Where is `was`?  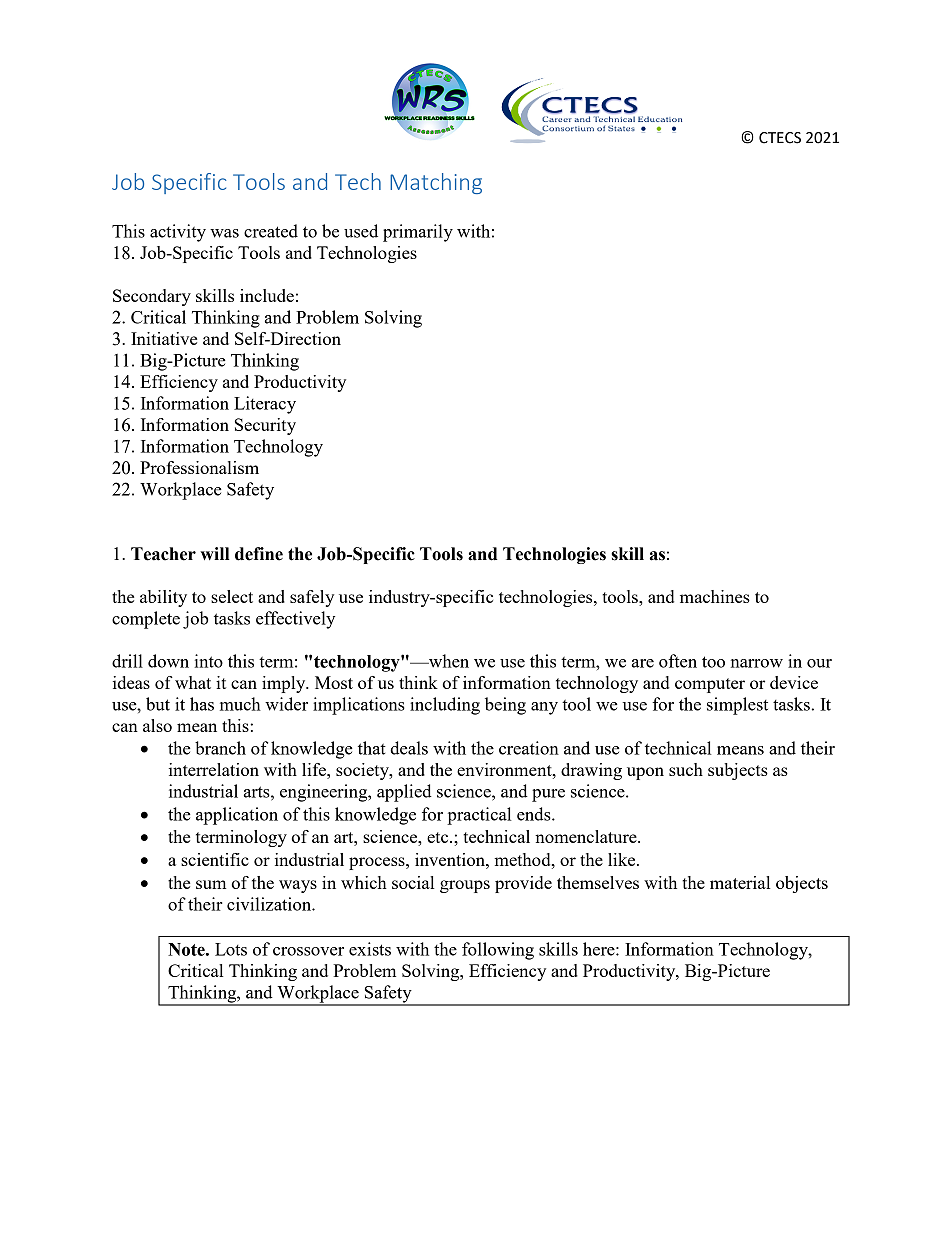 was is located at coordinates (224, 233).
